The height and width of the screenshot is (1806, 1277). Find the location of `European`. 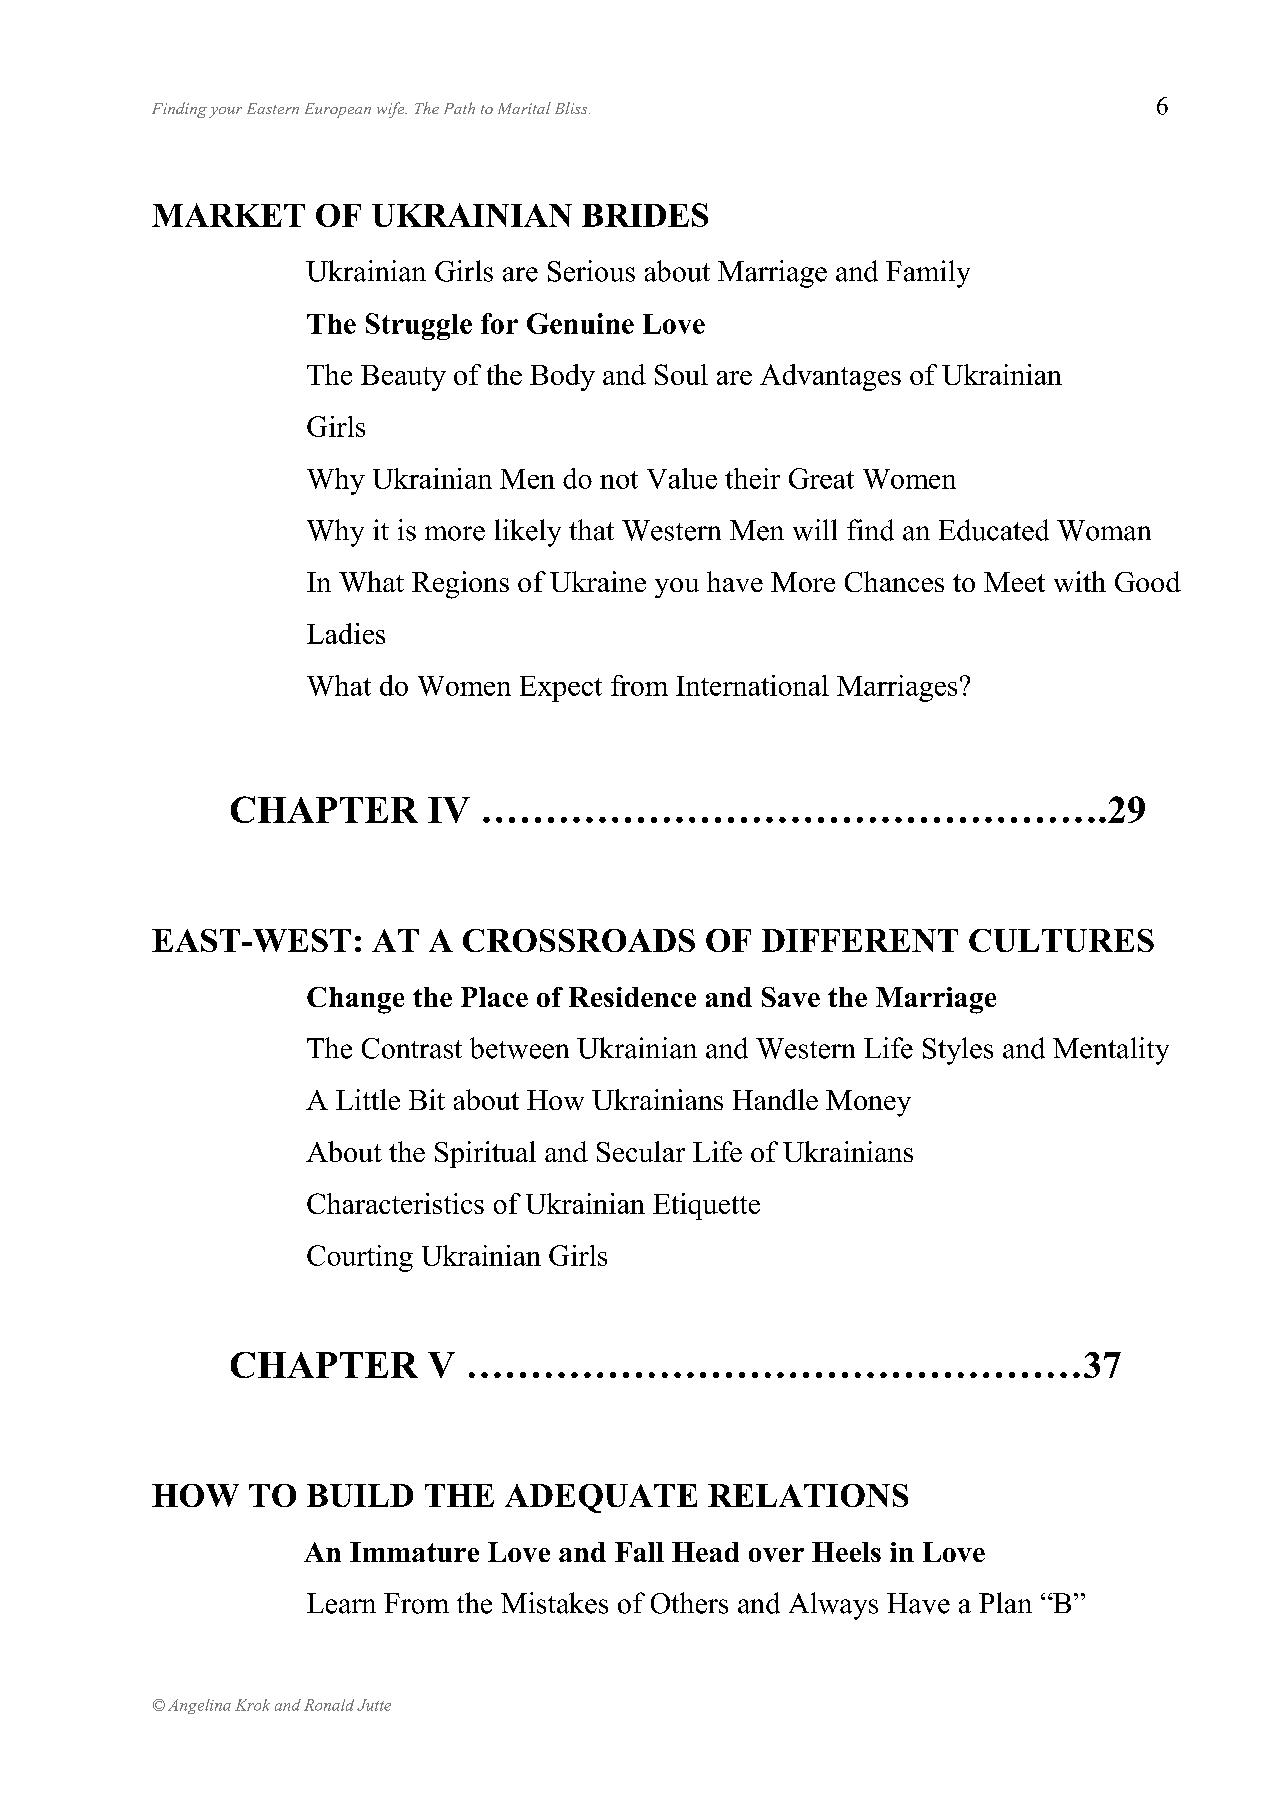

European is located at coordinates (338, 110).
